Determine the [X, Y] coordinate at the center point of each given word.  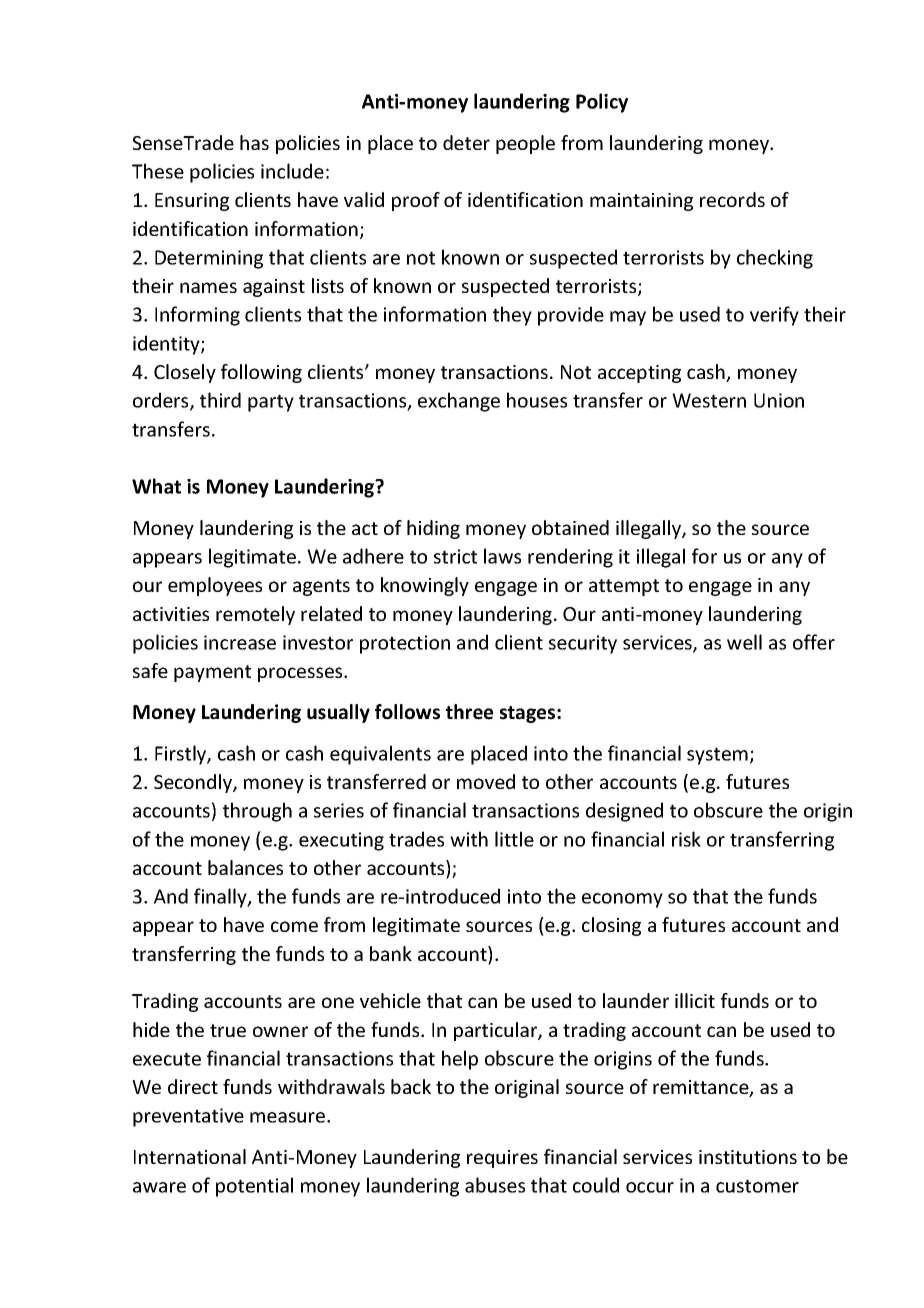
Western [709, 400]
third [220, 400]
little [514, 839]
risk [686, 839]
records [732, 199]
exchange [459, 402]
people [525, 144]
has [254, 142]
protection [405, 644]
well [744, 642]
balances [245, 867]
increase [240, 642]
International [190, 1156]
